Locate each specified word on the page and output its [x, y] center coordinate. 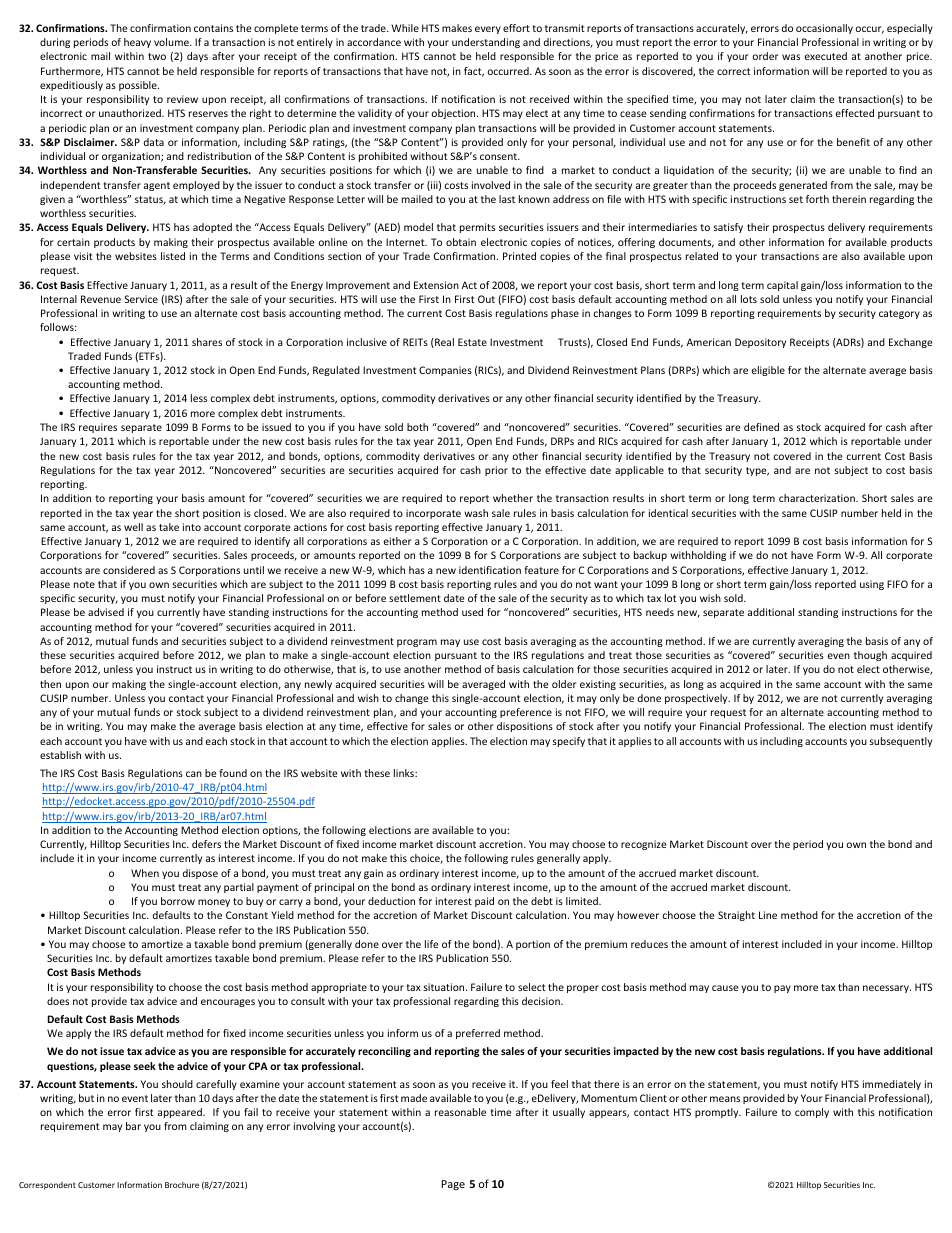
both [417, 427]
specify [568, 742]
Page [453, 1185]
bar [133, 1126]
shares [207, 342]
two [157, 56]
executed [826, 56]
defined [761, 427]
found [233, 773]
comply [812, 1113]
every [488, 30]
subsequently [900, 742]
